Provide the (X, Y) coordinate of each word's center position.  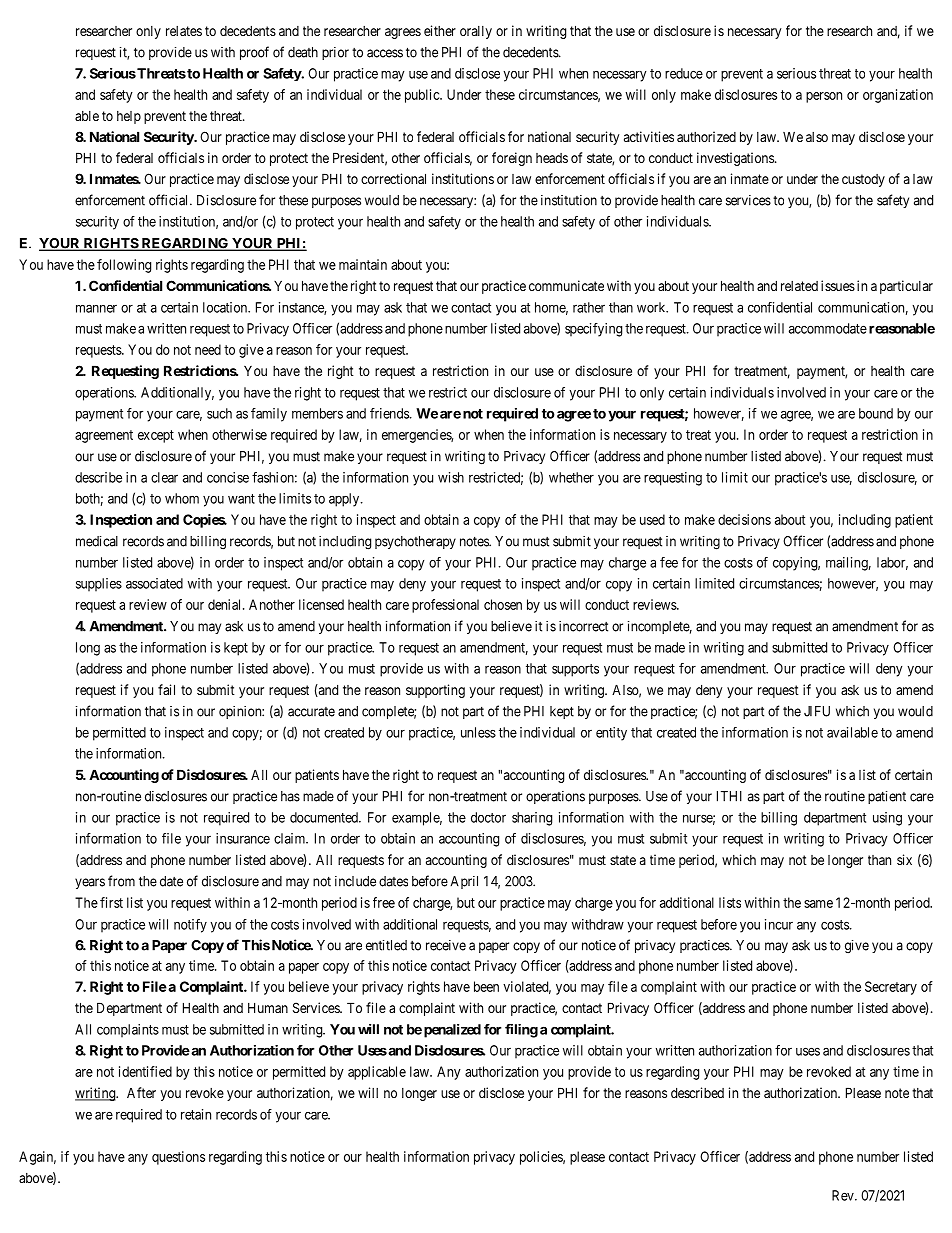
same (818, 904)
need (208, 349)
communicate (566, 285)
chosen (503, 604)
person (824, 97)
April (464, 882)
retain (196, 1114)
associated (154, 583)
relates (184, 31)
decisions (744, 519)
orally (476, 32)
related (799, 286)
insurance (243, 838)
